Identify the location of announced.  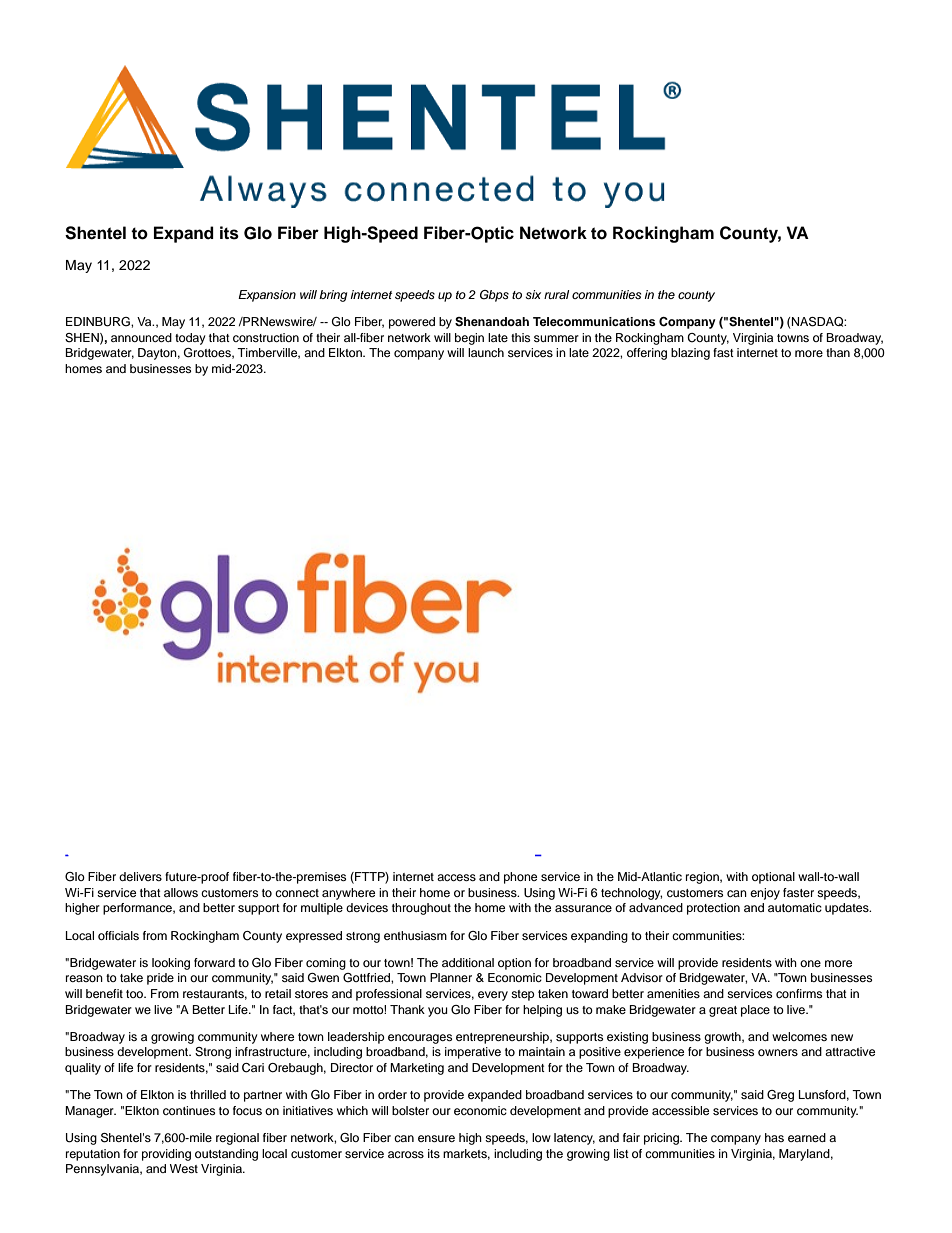
(141, 337).
